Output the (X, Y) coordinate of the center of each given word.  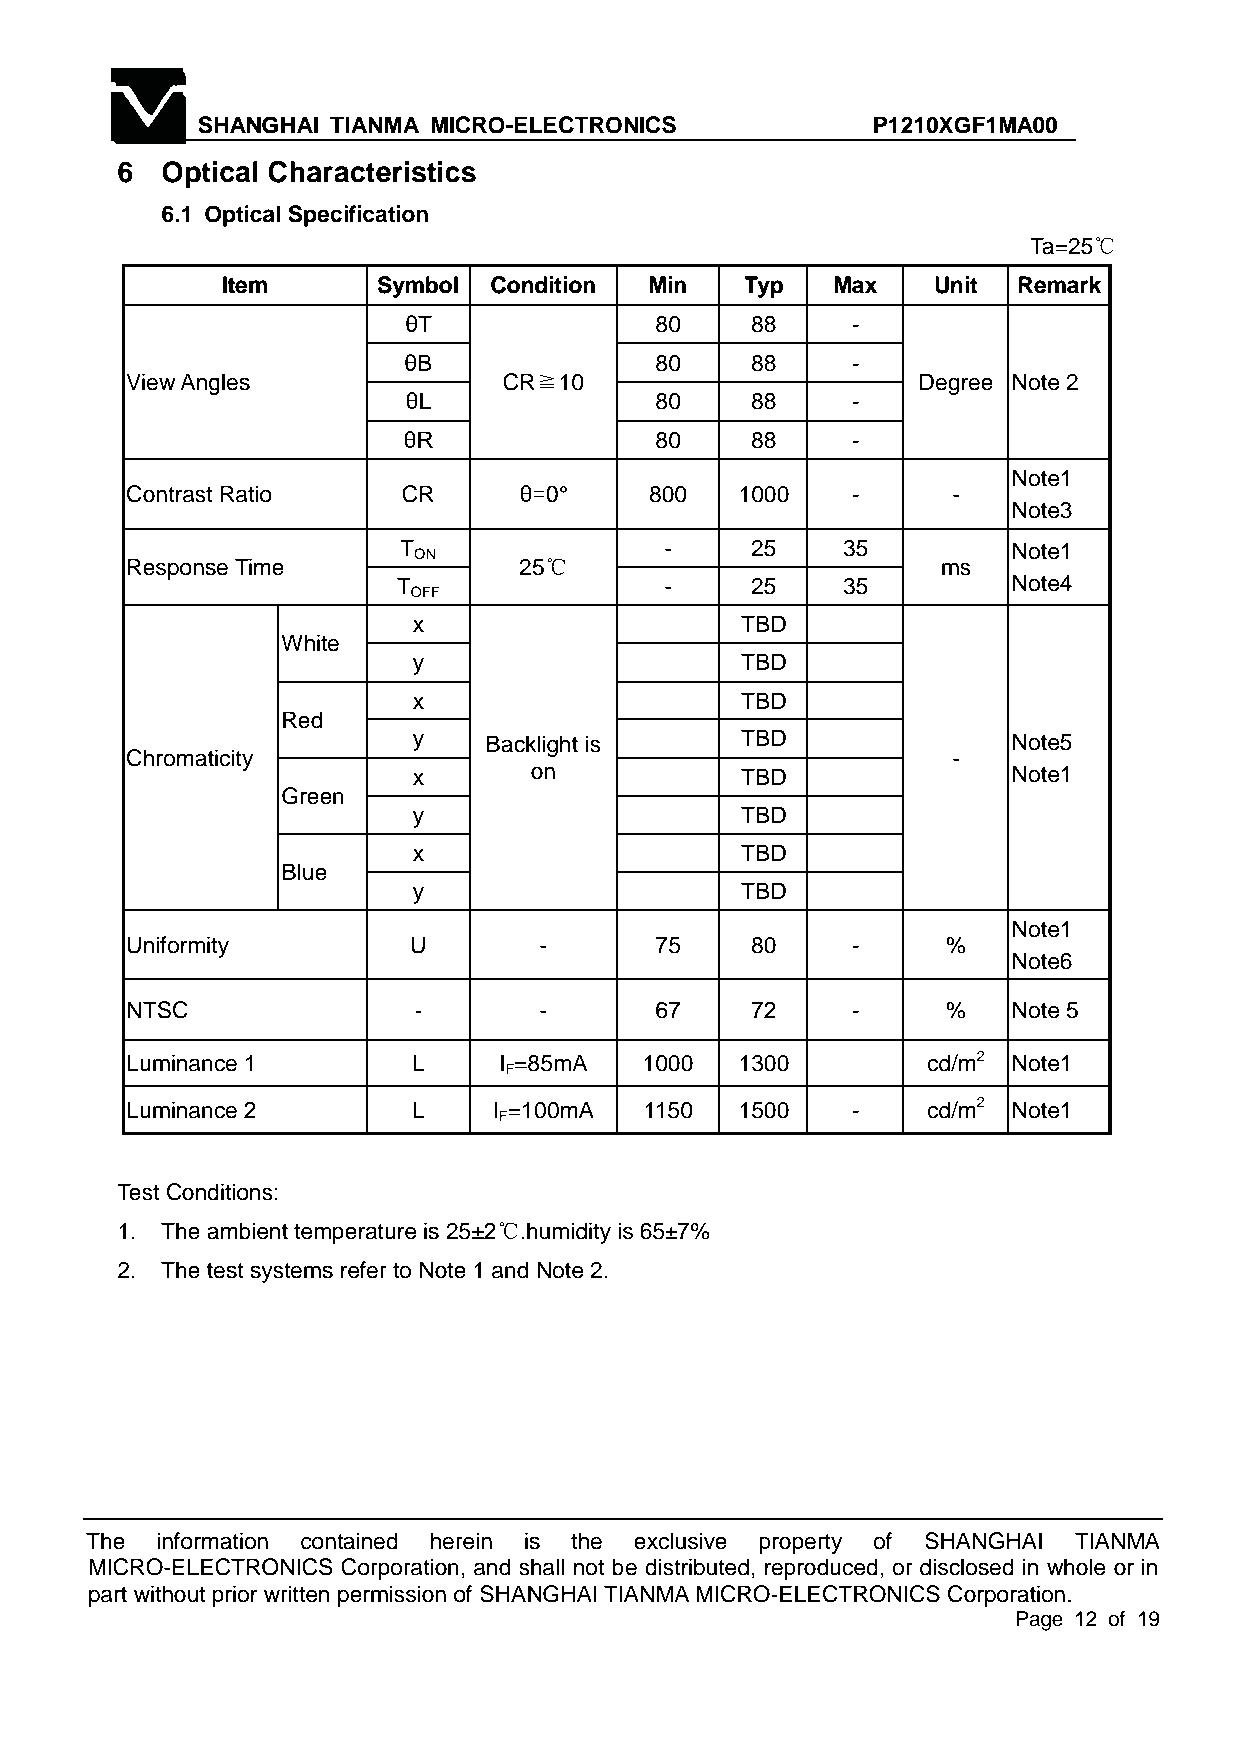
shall (541, 1567)
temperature (355, 1234)
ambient (247, 1231)
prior (235, 1596)
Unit (956, 285)
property (800, 1544)
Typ (763, 287)
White (310, 643)
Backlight (532, 746)
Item (245, 285)
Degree (956, 384)
